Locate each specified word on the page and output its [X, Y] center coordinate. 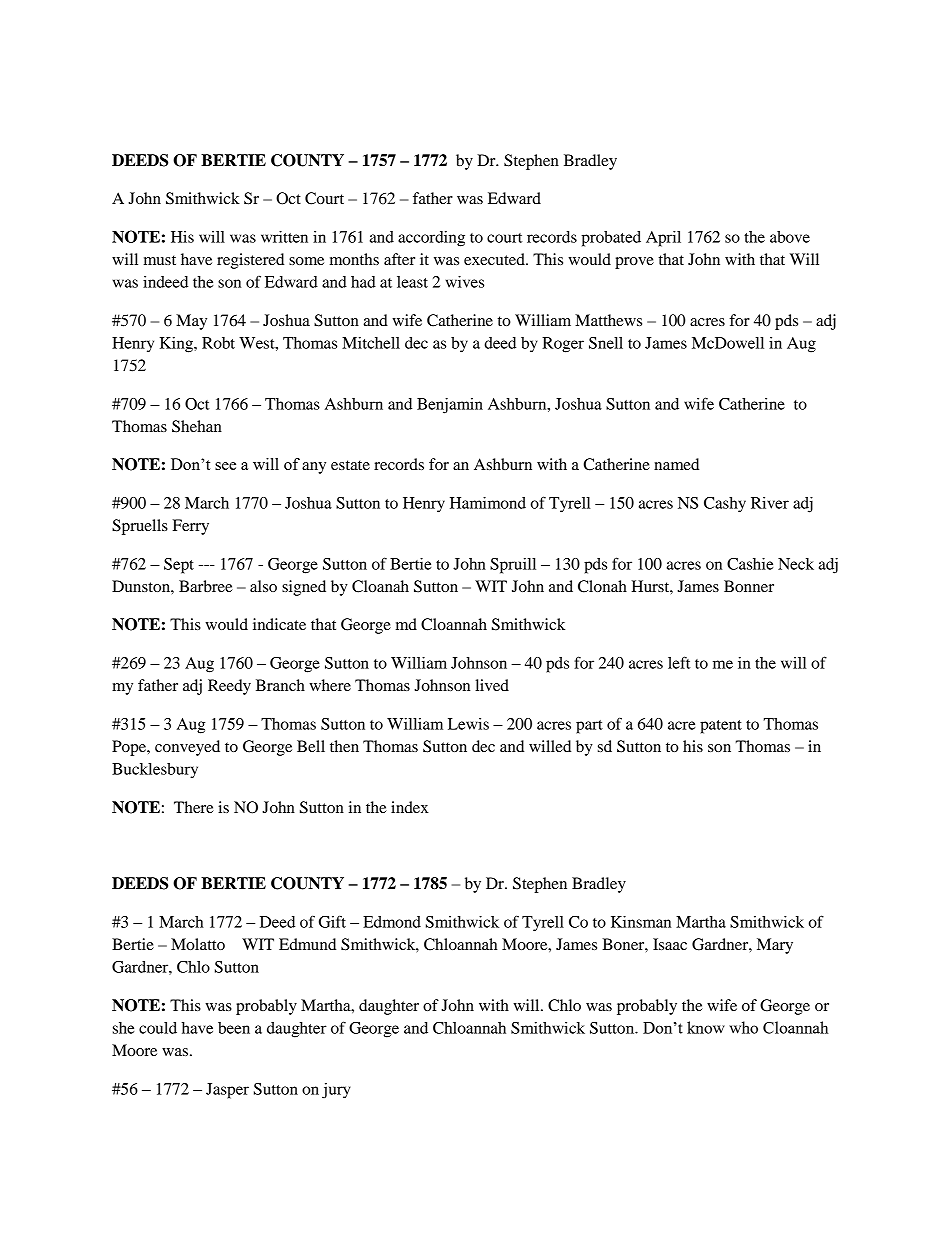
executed [495, 259]
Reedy [229, 687]
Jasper [227, 1091]
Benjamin [450, 406]
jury [336, 1091]
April [663, 239]
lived [492, 685]
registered [250, 261]
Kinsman [641, 922]
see [225, 466]
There [194, 807]
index [410, 807]
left [679, 662]
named [676, 464]
